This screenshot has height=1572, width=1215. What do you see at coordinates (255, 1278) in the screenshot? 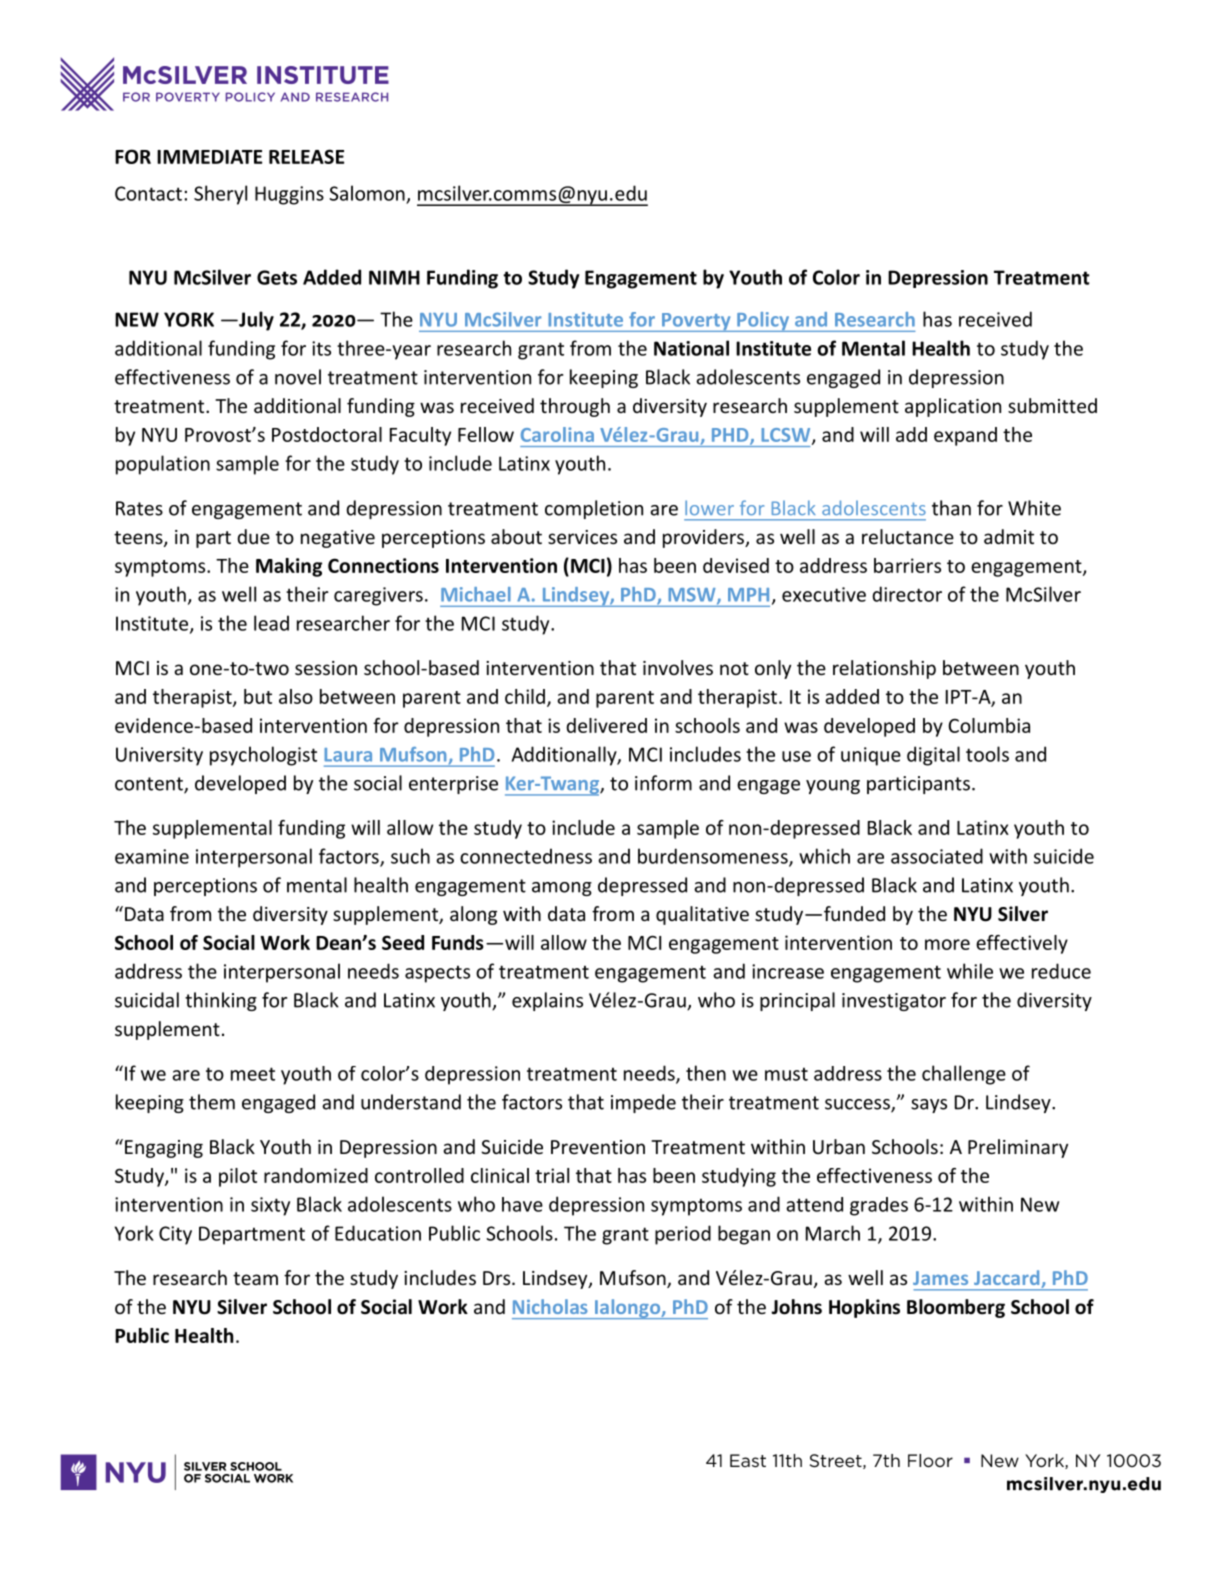
I see `team` at bounding box center [255, 1278].
